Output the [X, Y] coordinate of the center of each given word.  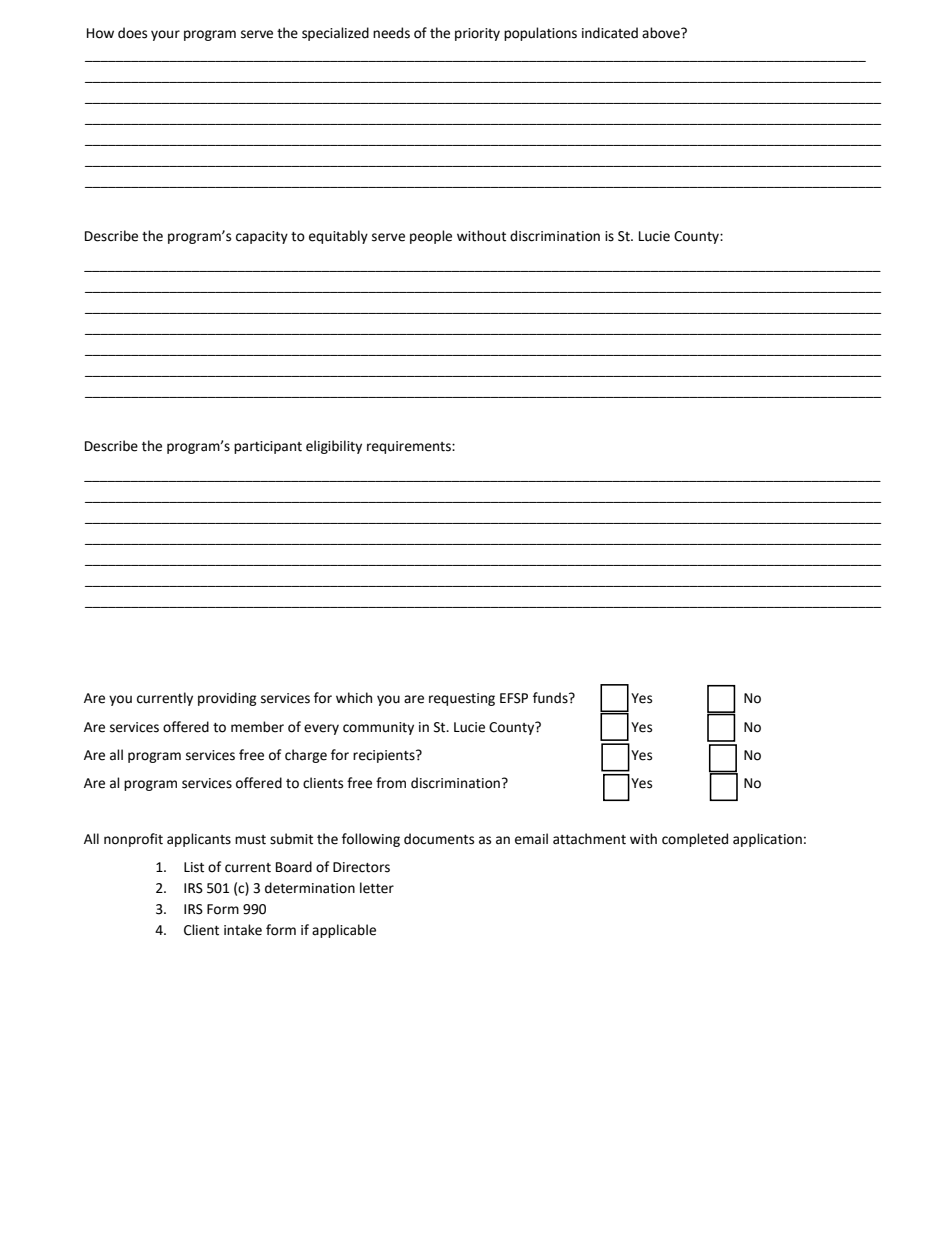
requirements [410, 447]
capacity [262, 237]
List [194, 867]
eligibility [334, 447]
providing [227, 699]
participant [268, 447]
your [165, 35]
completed [695, 840]
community [378, 728]
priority [477, 34]
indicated [610, 33]
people [431, 237]
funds [551, 698]
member [257, 727]
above [662, 33]
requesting [462, 699]
